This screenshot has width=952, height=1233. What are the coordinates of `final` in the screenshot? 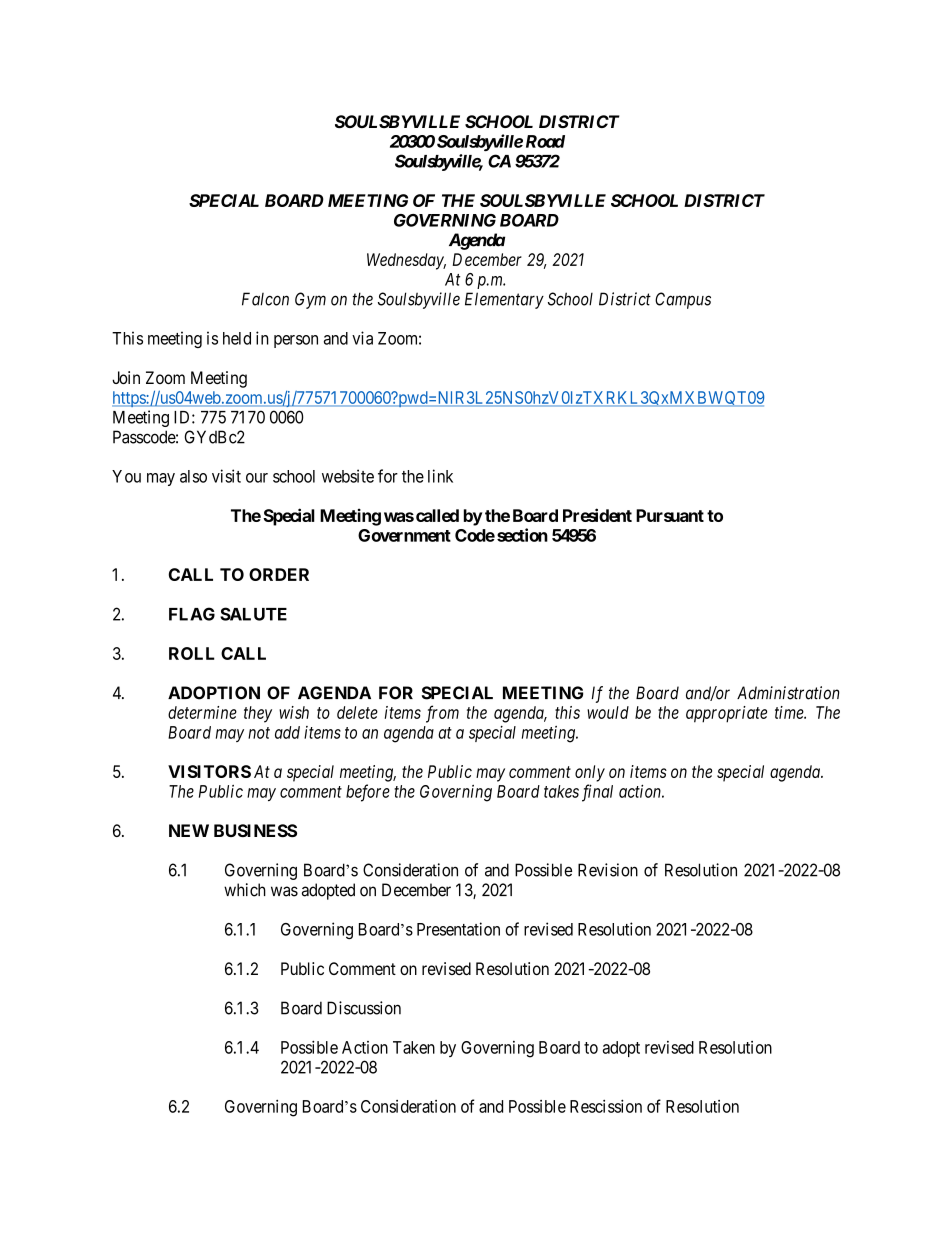 It's located at (597, 793).
